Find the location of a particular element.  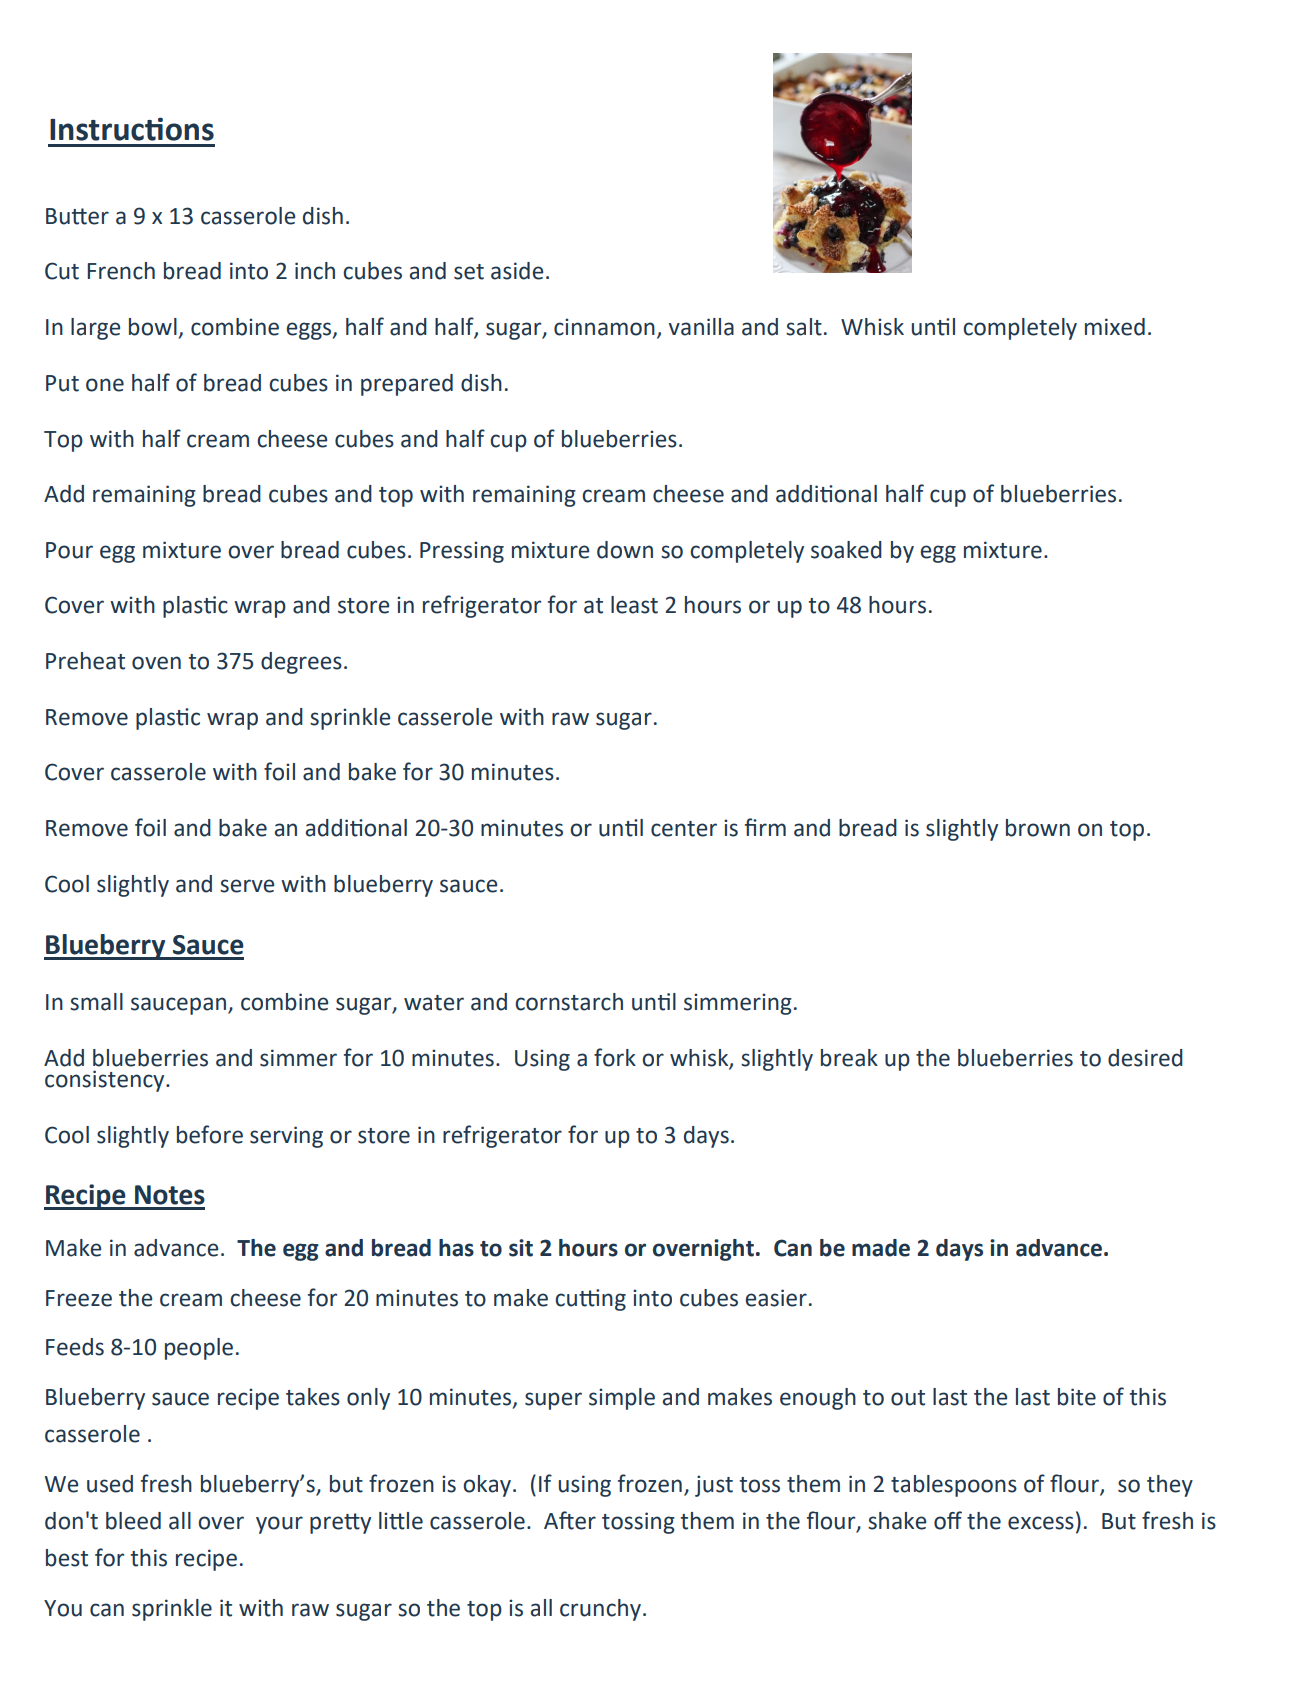

mixed is located at coordinates (1115, 327).
